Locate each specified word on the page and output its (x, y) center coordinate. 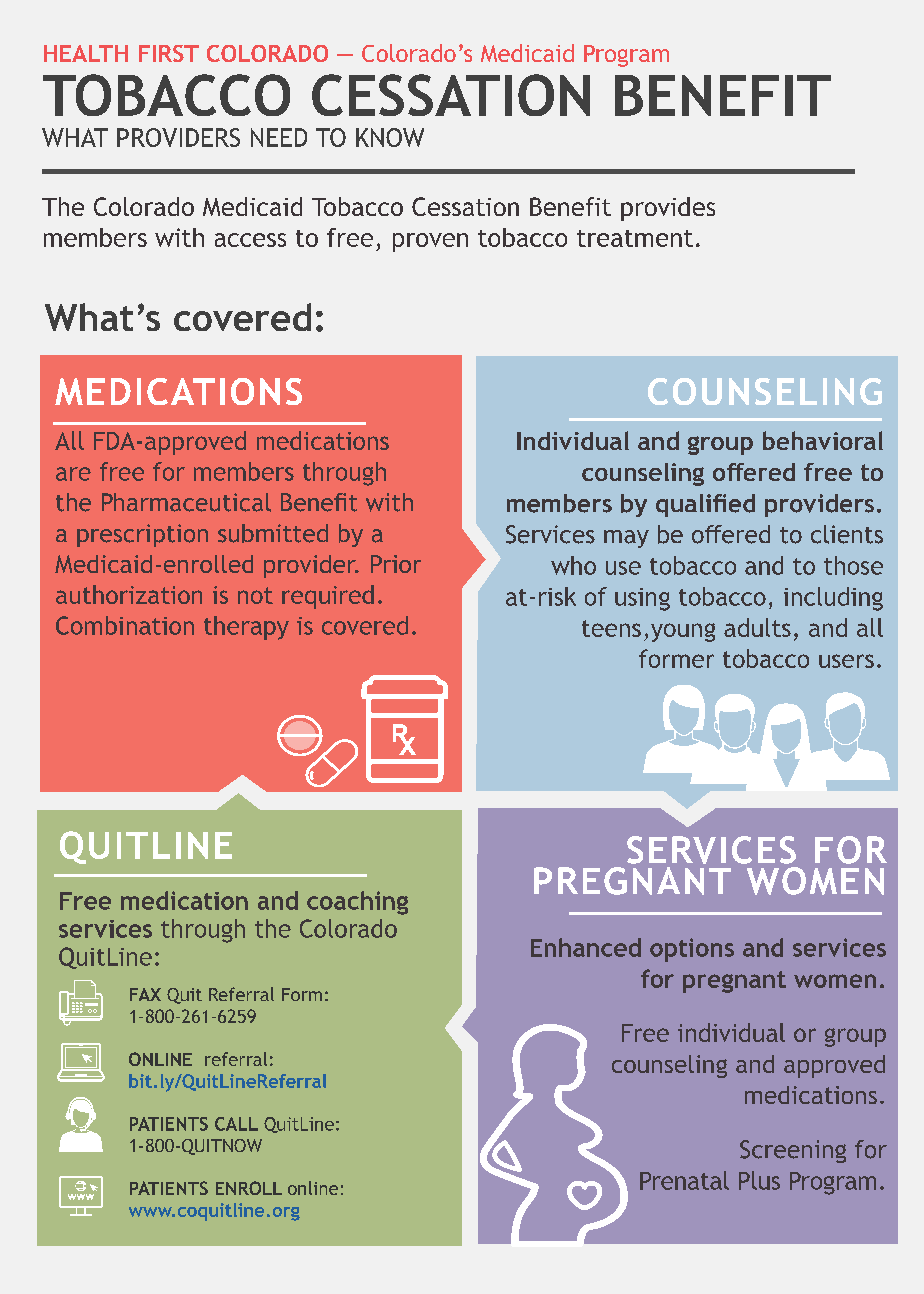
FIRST (169, 53)
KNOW (390, 137)
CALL (236, 1124)
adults (757, 627)
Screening (793, 1151)
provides (668, 209)
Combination (125, 625)
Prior (396, 564)
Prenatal (684, 1180)
